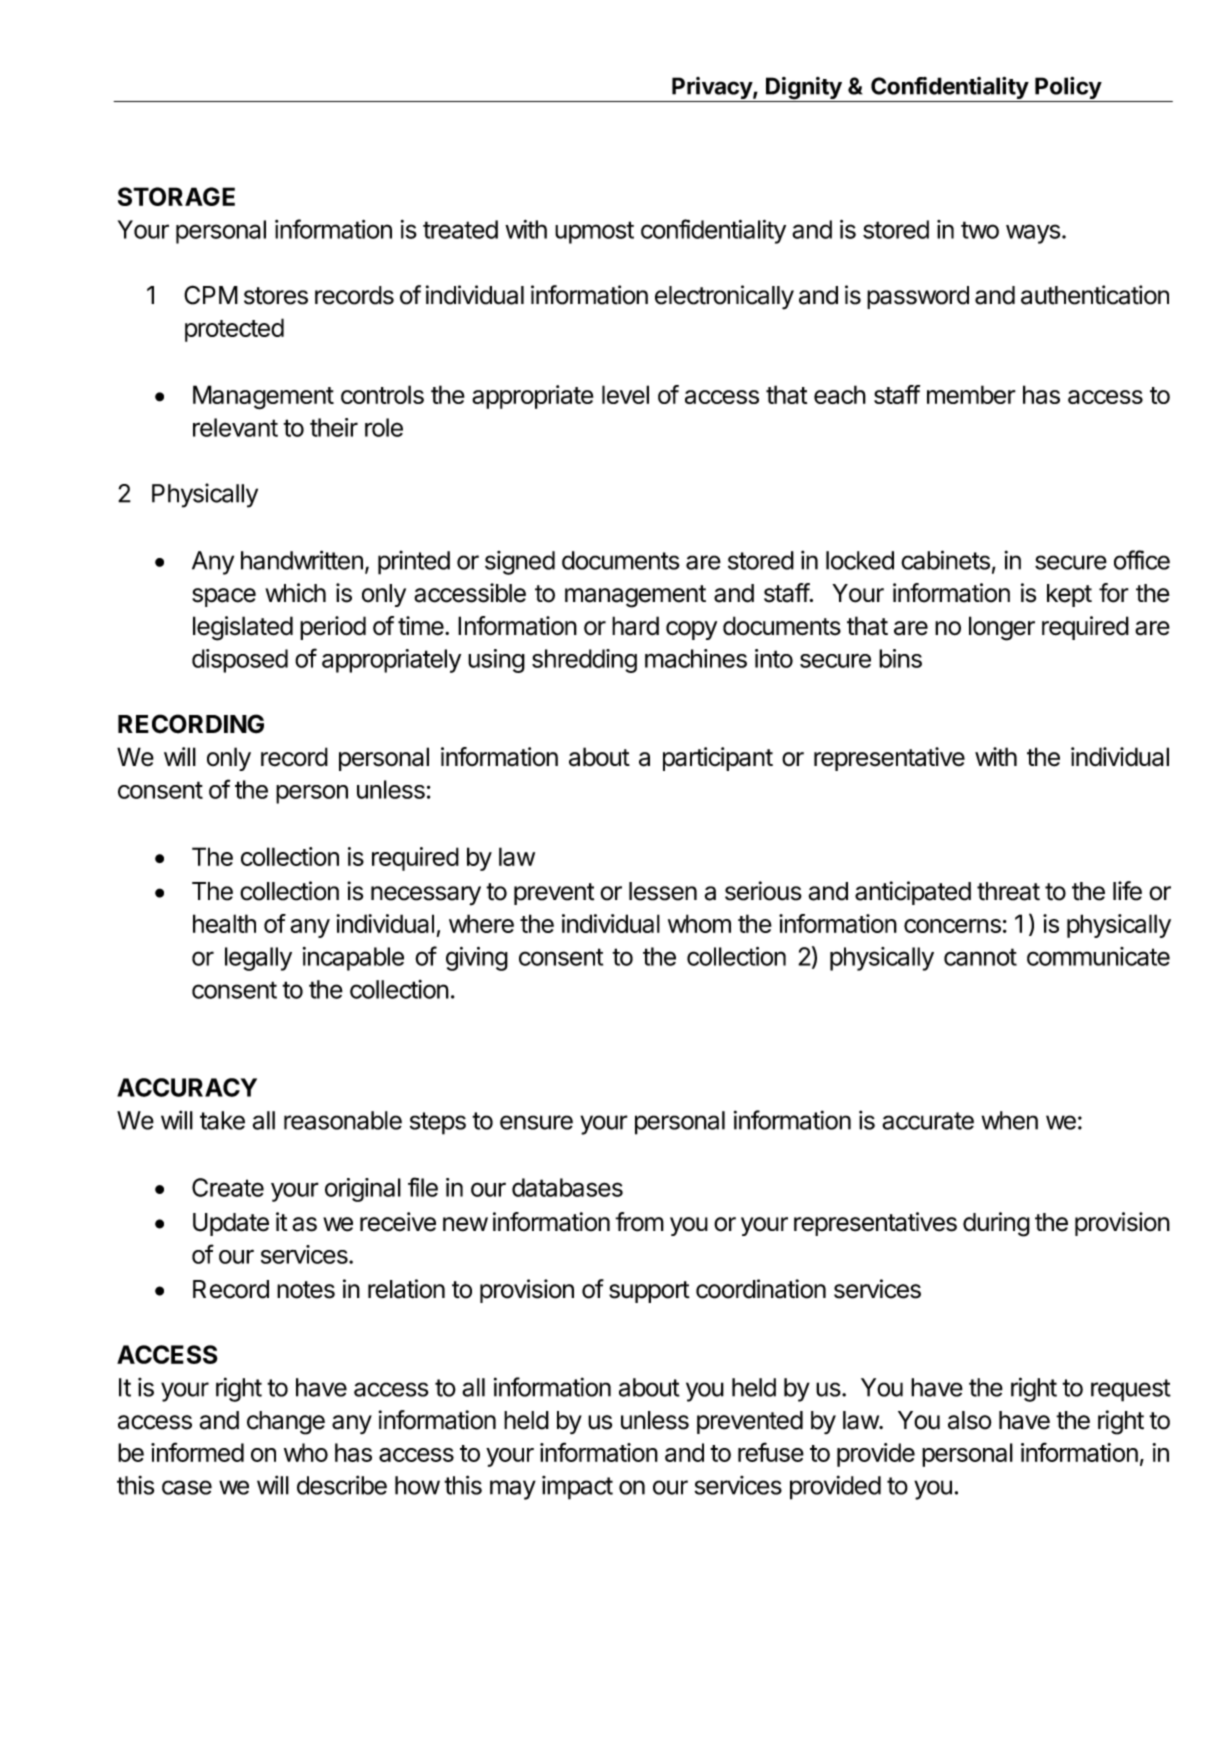 Image resolution: width=1228 pixels, height=1737 pixels. I want to click on threat, so click(1008, 891).
